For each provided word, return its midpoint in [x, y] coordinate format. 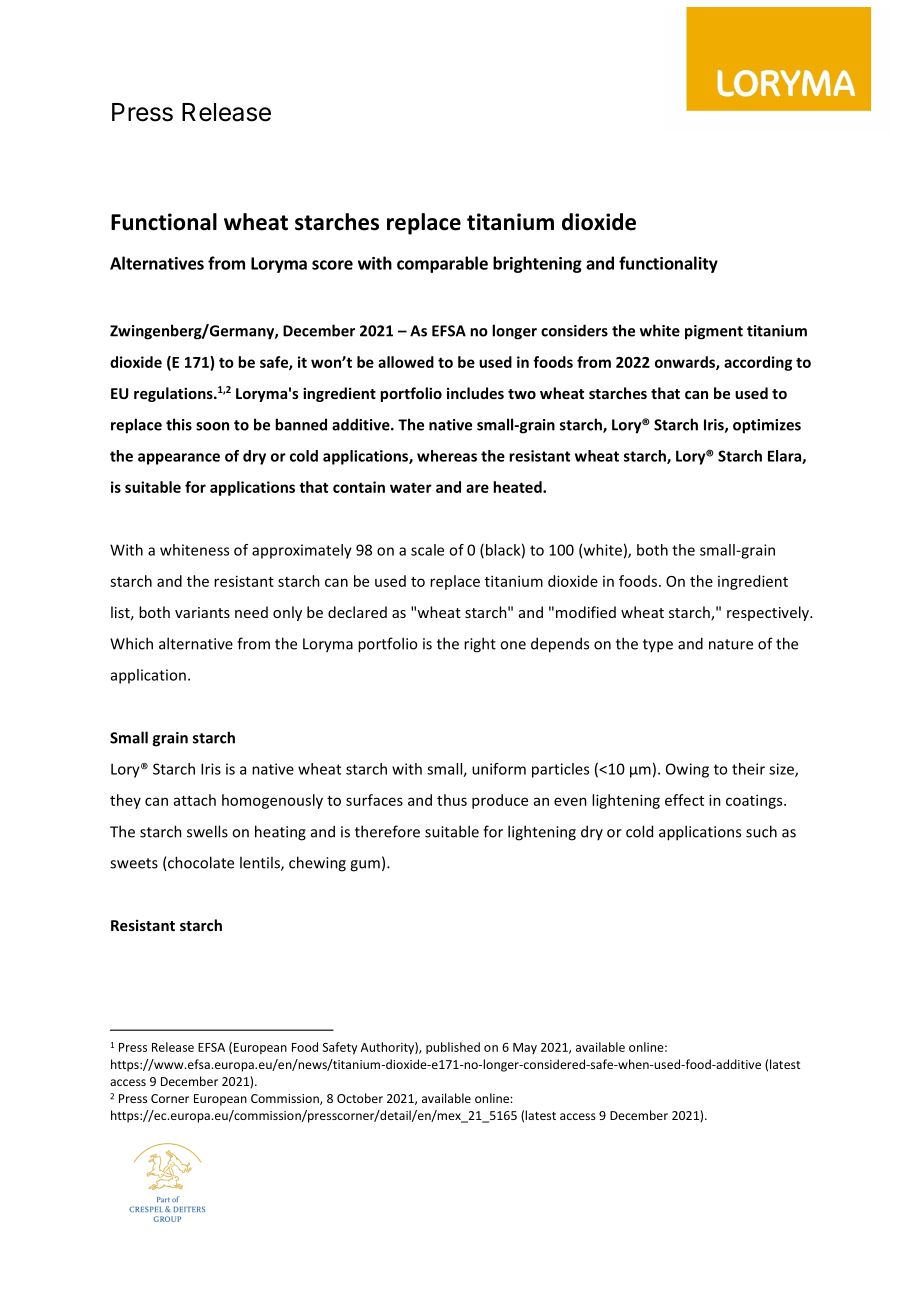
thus [452, 800]
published [453, 1048]
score [332, 265]
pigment [714, 332]
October [360, 1098]
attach [195, 800]
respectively [769, 613]
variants [202, 612]
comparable [442, 264]
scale [427, 550]
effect [684, 800]
